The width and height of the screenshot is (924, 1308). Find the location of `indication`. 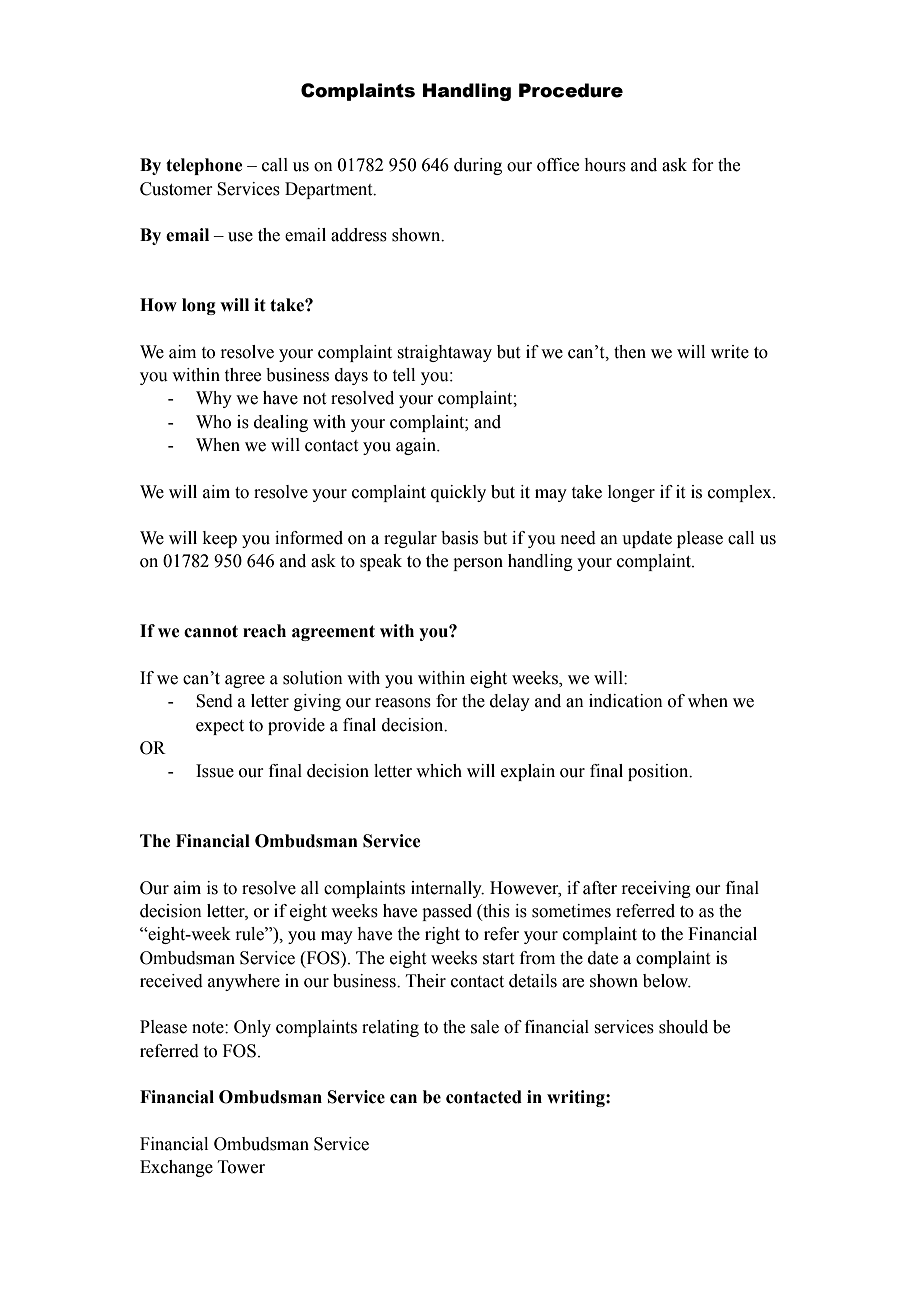

indication is located at coordinates (626, 701).
